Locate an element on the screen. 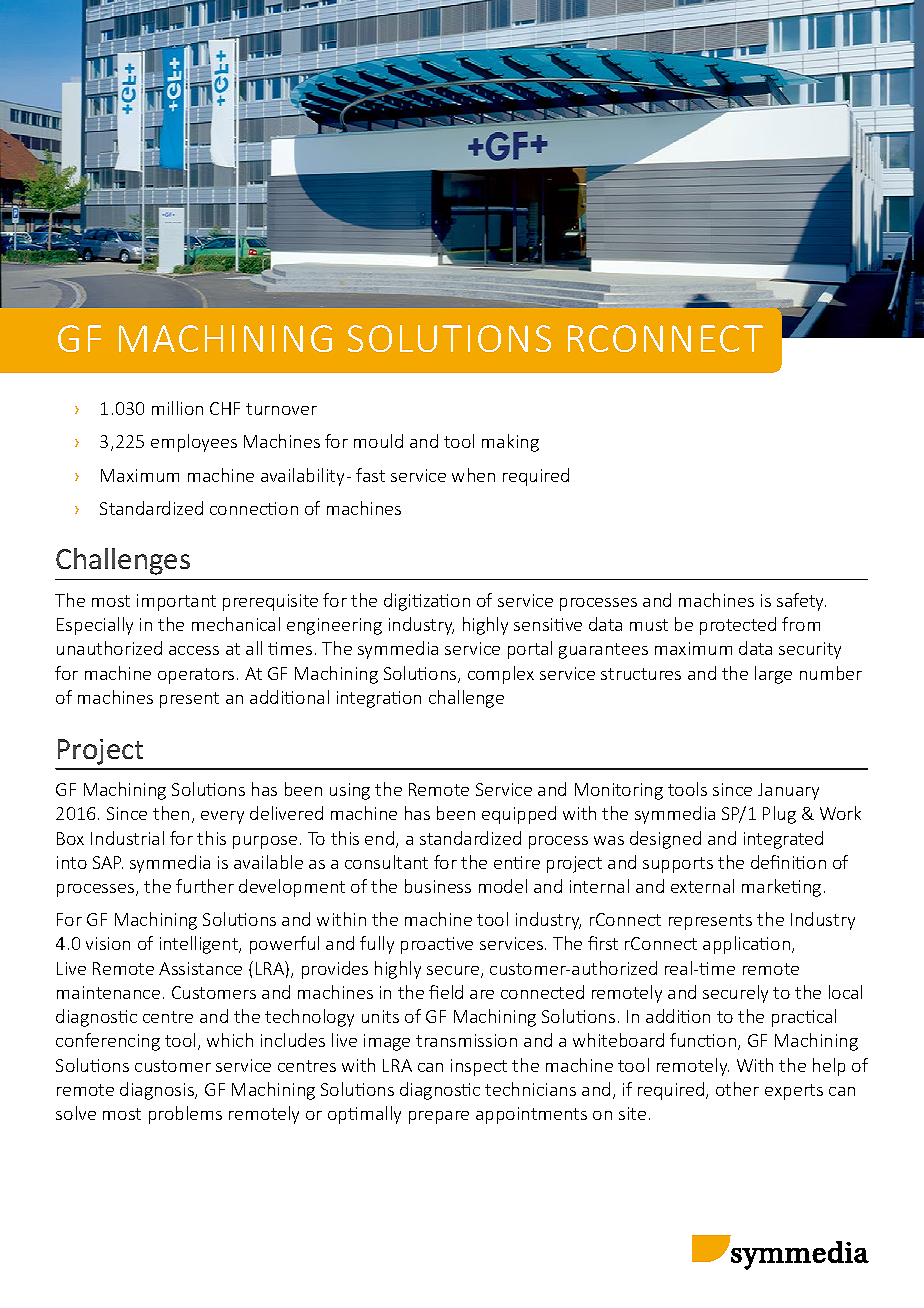  Assistance is located at coordinates (200, 968).
